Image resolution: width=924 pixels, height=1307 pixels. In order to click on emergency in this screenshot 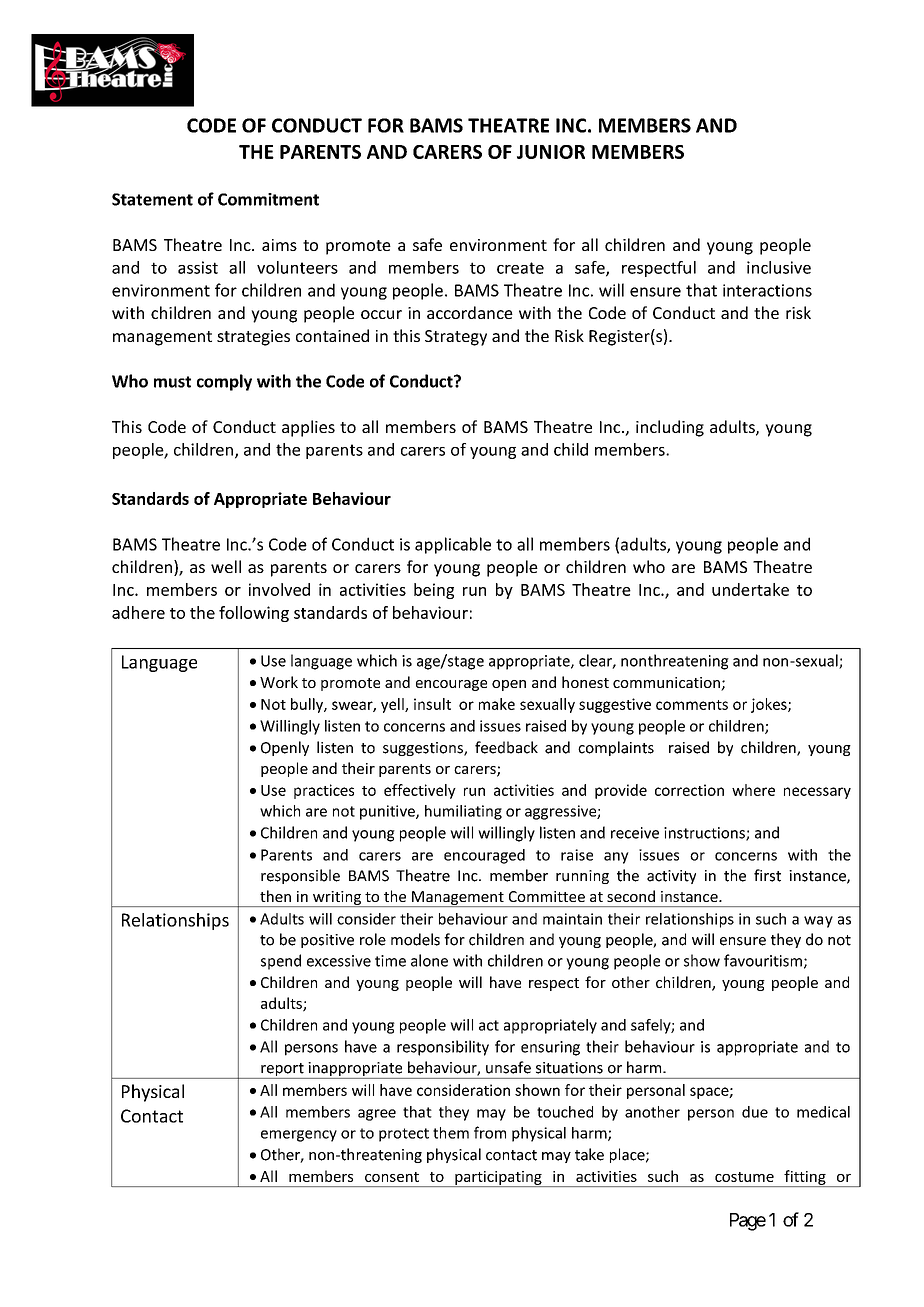, I will do `click(299, 1136)`.
